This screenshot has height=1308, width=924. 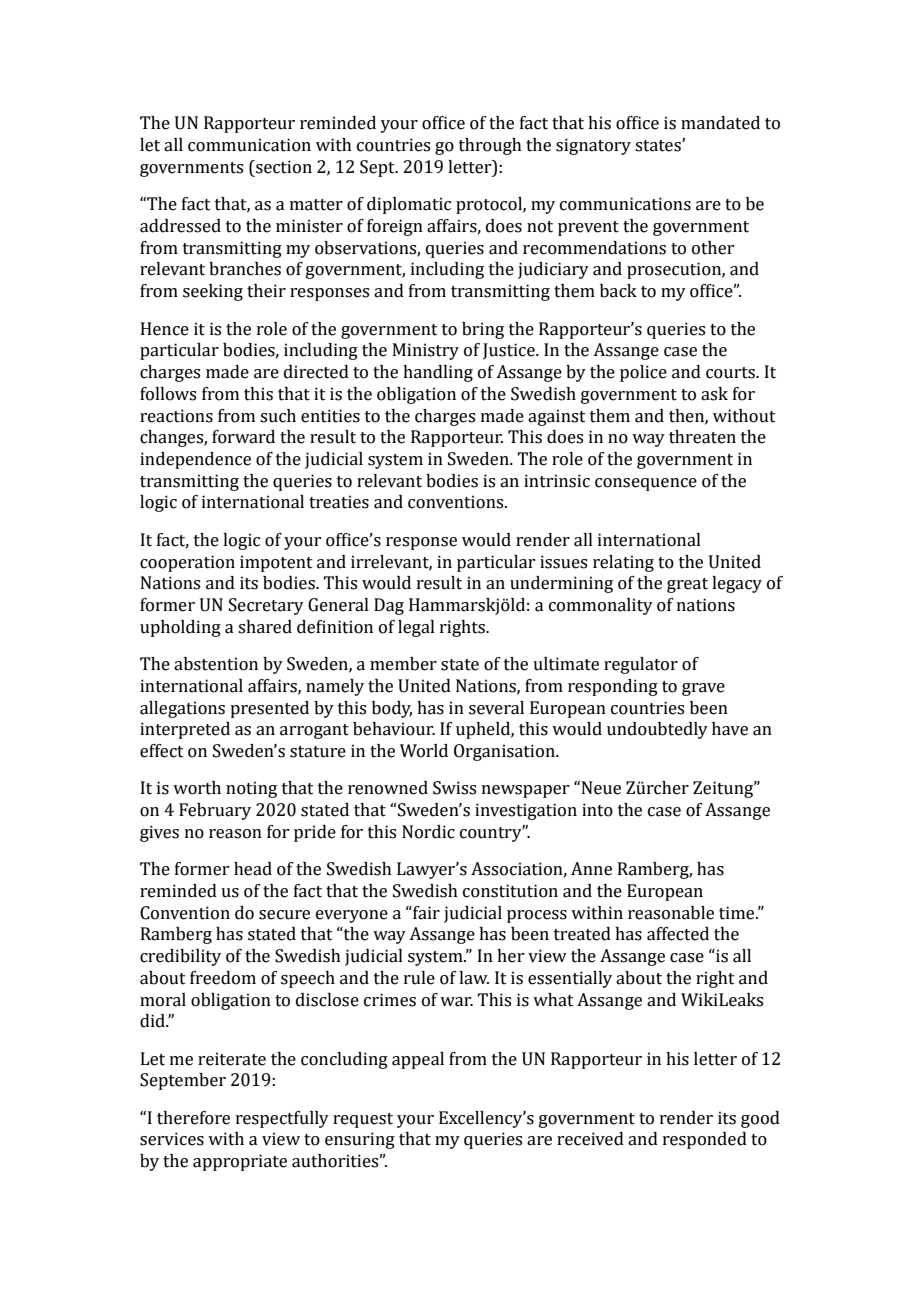 I want to click on therefore, so click(x=193, y=1118).
